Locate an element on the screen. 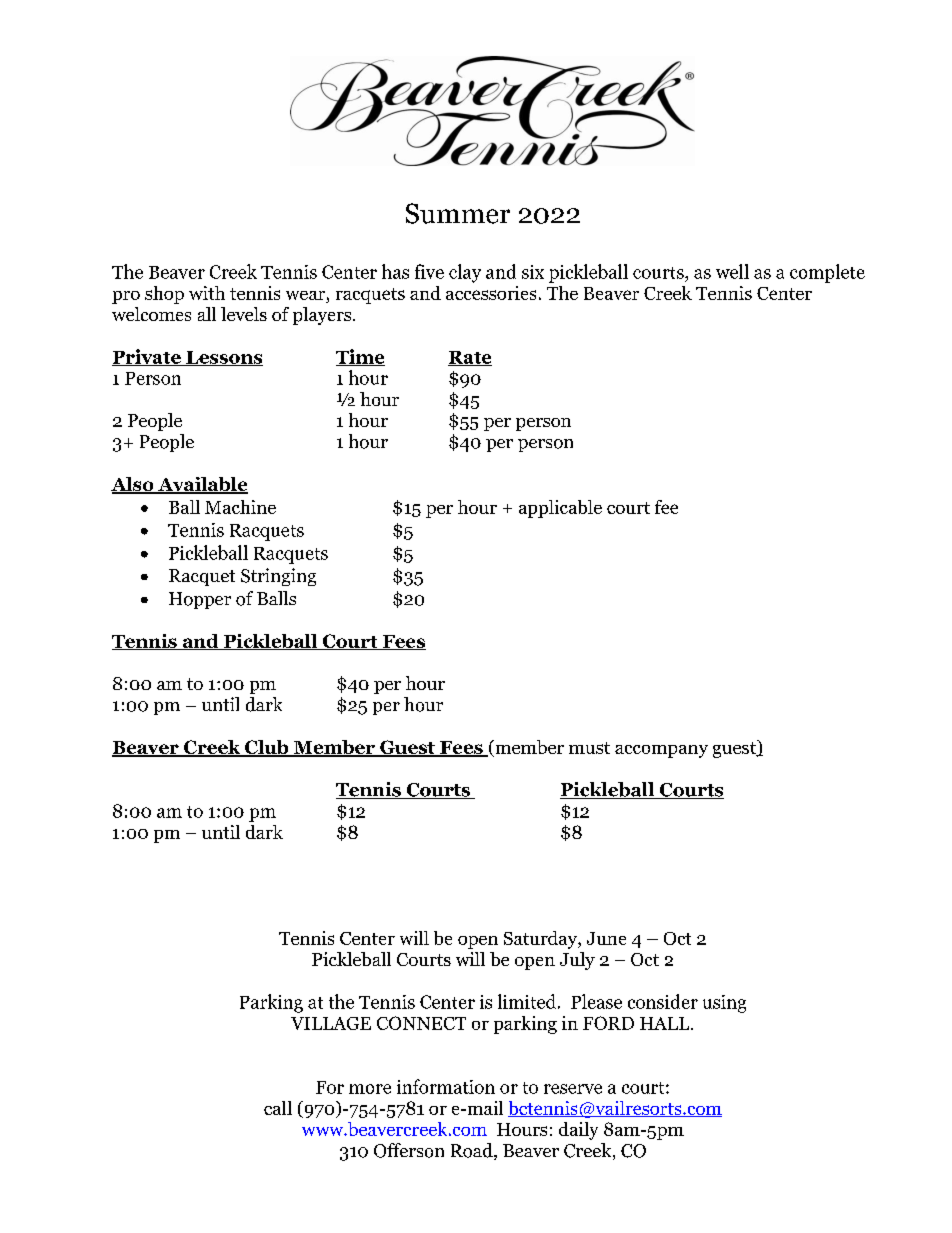  well is located at coordinates (732, 271).
